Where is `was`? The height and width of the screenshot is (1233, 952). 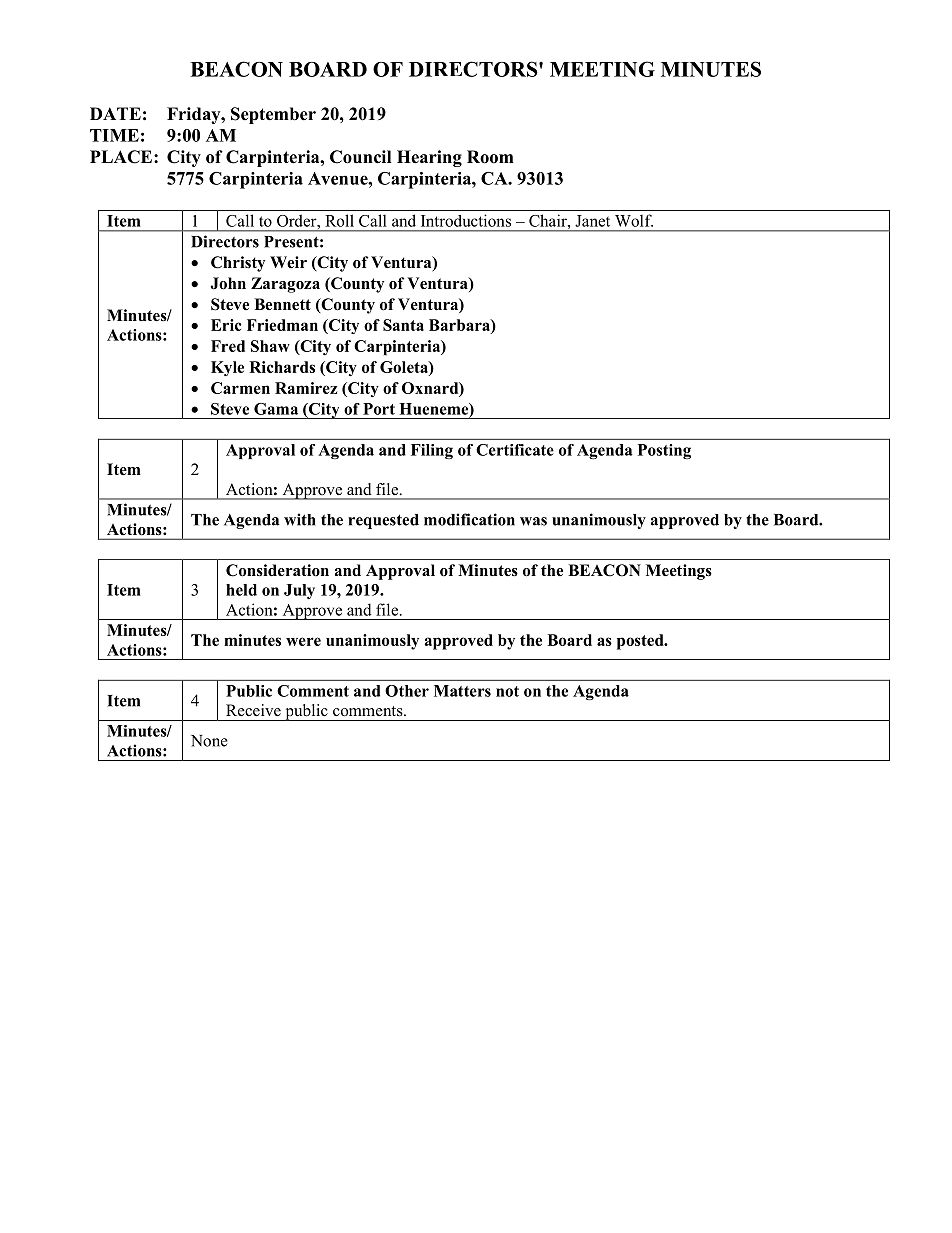 was is located at coordinates (533, 521).
